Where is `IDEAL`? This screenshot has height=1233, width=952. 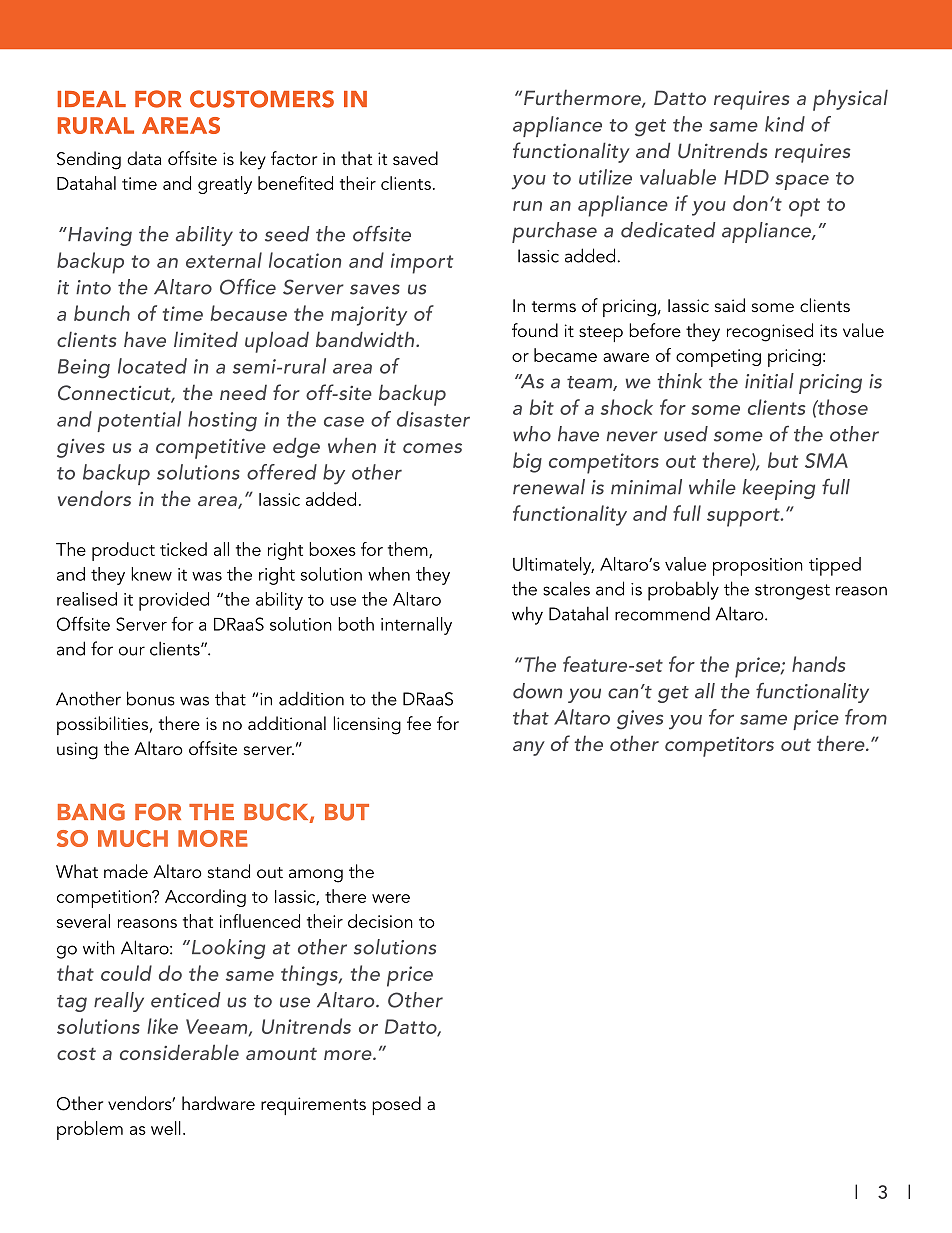 IDEAL is located at coordinates (92, 99).
